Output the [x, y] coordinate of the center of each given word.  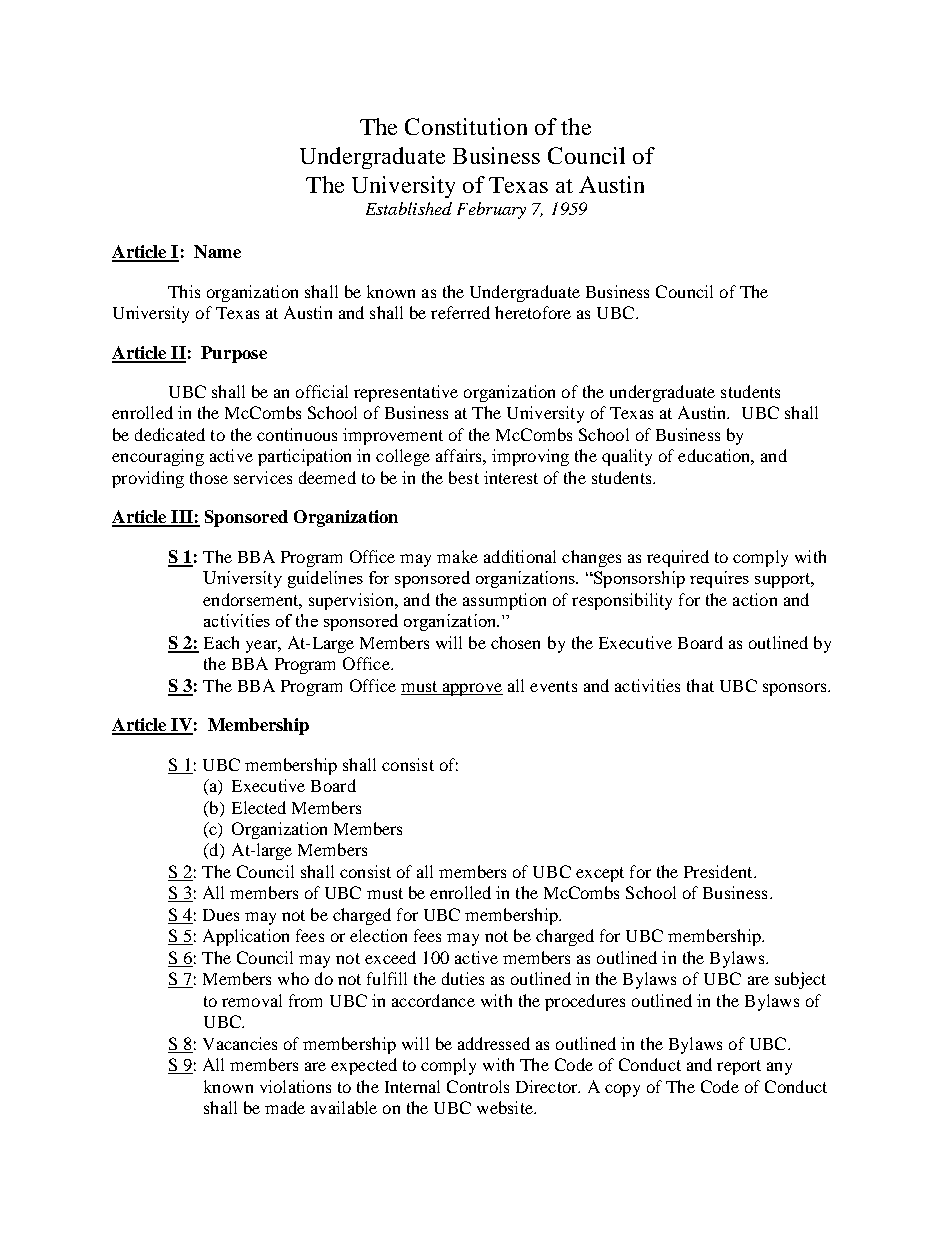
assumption [504, 601]
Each [221, 642]
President [719, 871]
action [755, 599]
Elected [259, 807]
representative [406, 393]
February [491, 210]
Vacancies [240, 1043]
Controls [478, 1086]
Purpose [234, 354]
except [600, 874]
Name [217, 251]
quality [627, 457]
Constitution [466, 126]
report [739, 1067]
